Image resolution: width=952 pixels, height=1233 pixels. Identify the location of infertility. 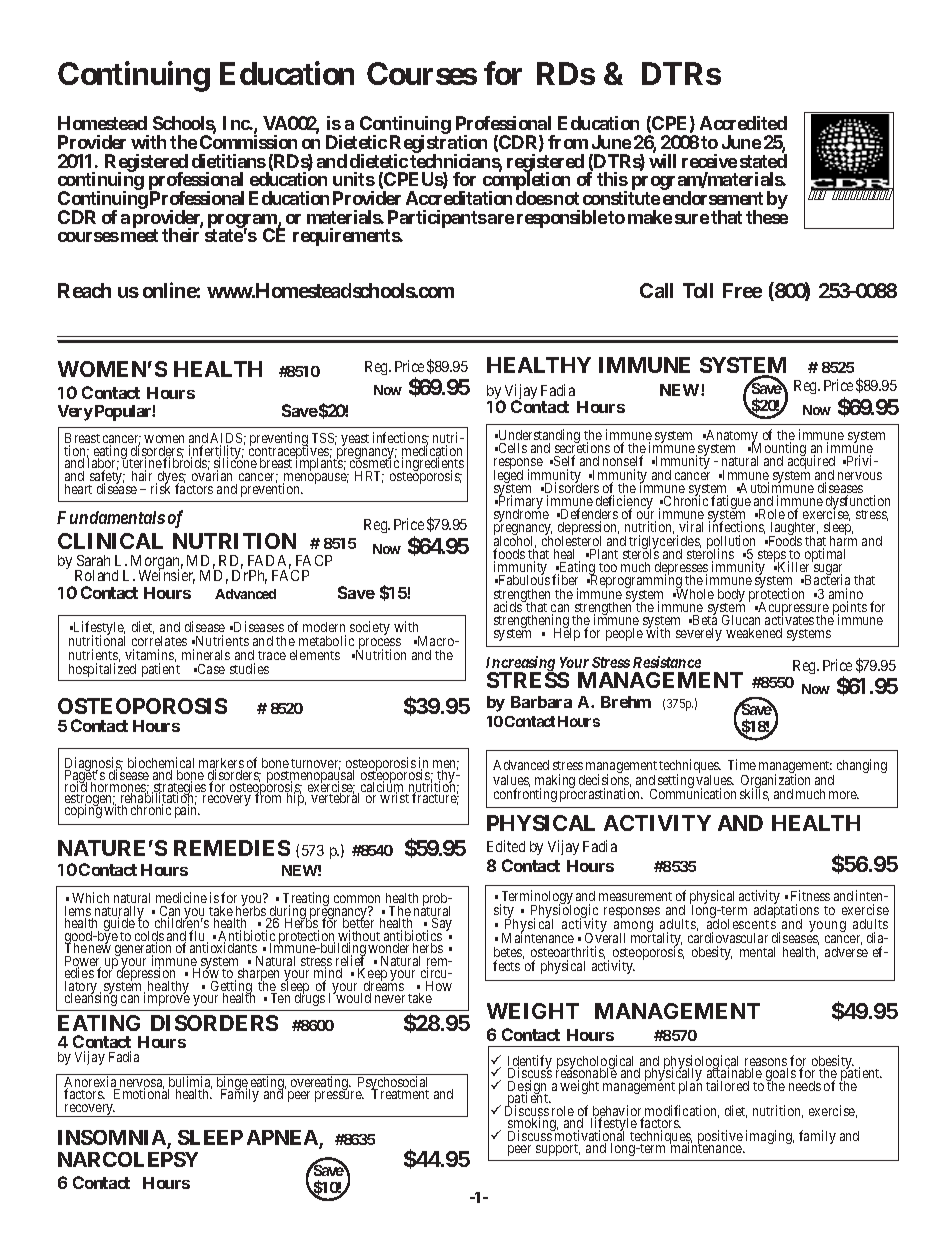
(215, 453).
